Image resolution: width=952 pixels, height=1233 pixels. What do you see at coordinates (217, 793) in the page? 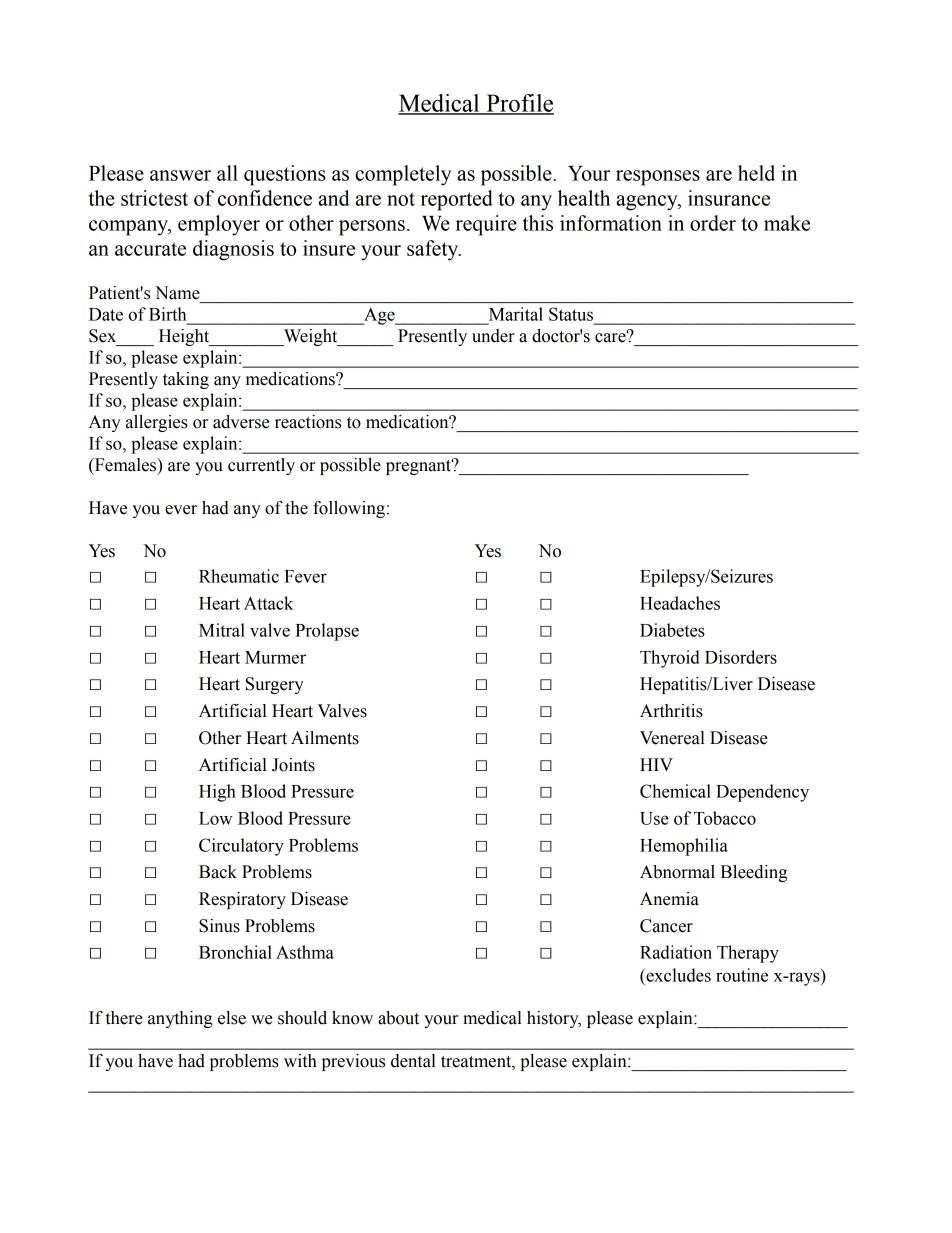
I see `High` at bounding box center [217, 793].
